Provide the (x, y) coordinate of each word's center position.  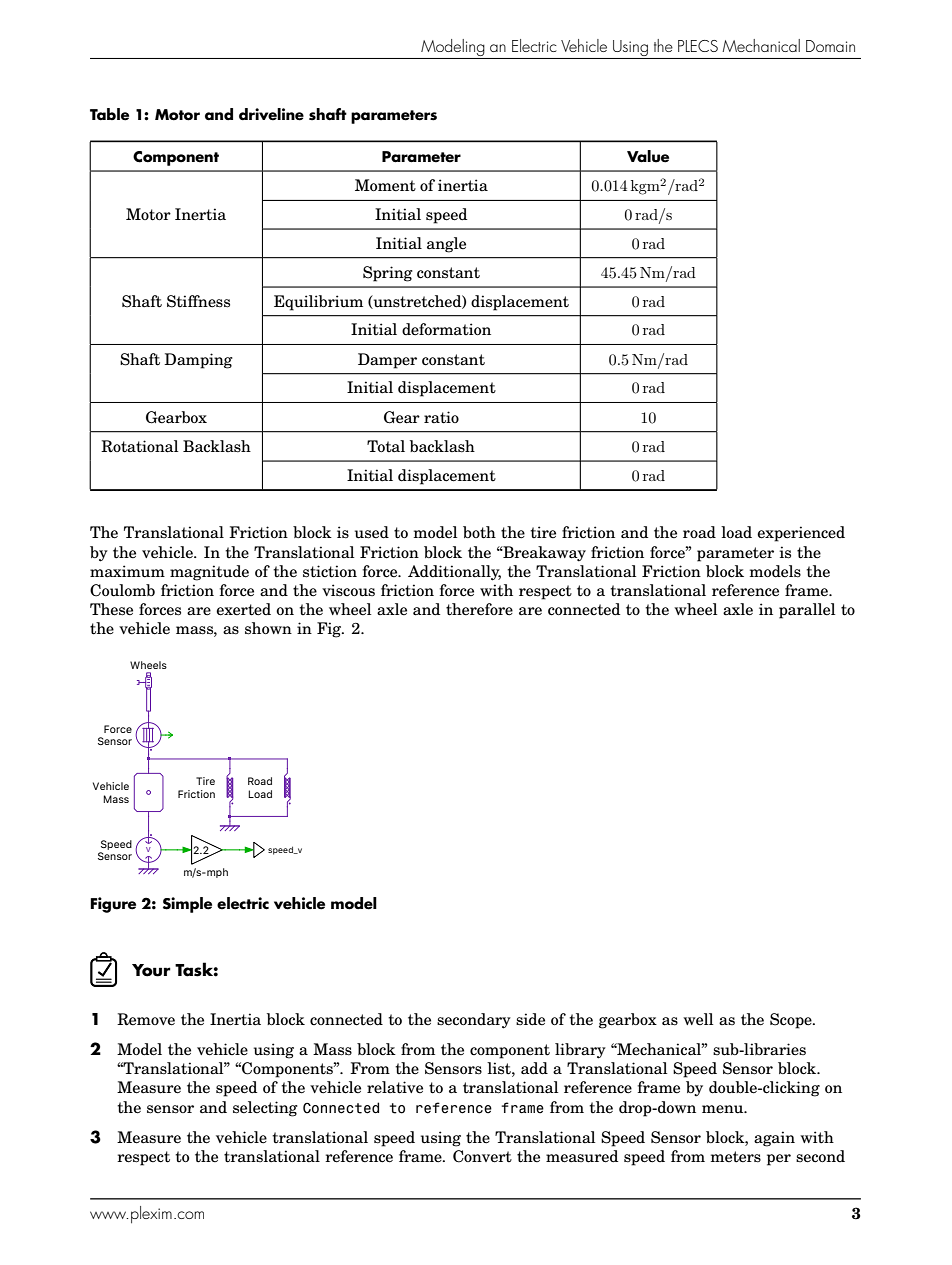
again (774, 1139)
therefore (479, 609)
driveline (271, 114)
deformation (446, 329)
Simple (187, 905)
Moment (385, 185)
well (698, 1019)
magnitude (209, 573)
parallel (807, 611)
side (530, 1019)
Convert (482, 1156)
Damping (198, 361)
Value (648, 156)
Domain (830, 46)
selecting (265, 1109)
